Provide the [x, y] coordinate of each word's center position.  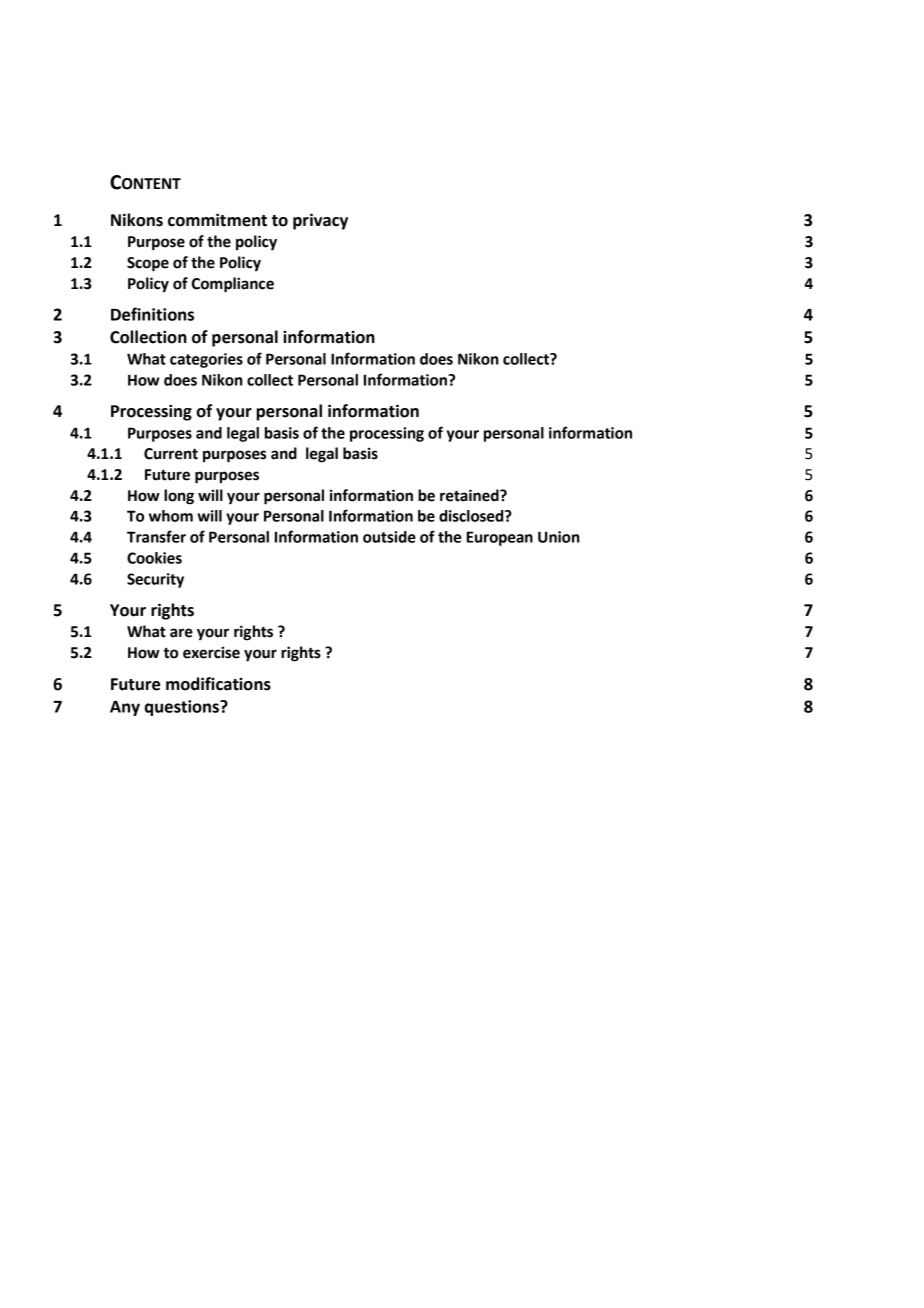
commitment [217, 220]
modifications [218, 684]
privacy [320, 221]
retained [470, 495]
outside [389, 537]
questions [183, 708]
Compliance [233, 285]
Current [171, 454]
